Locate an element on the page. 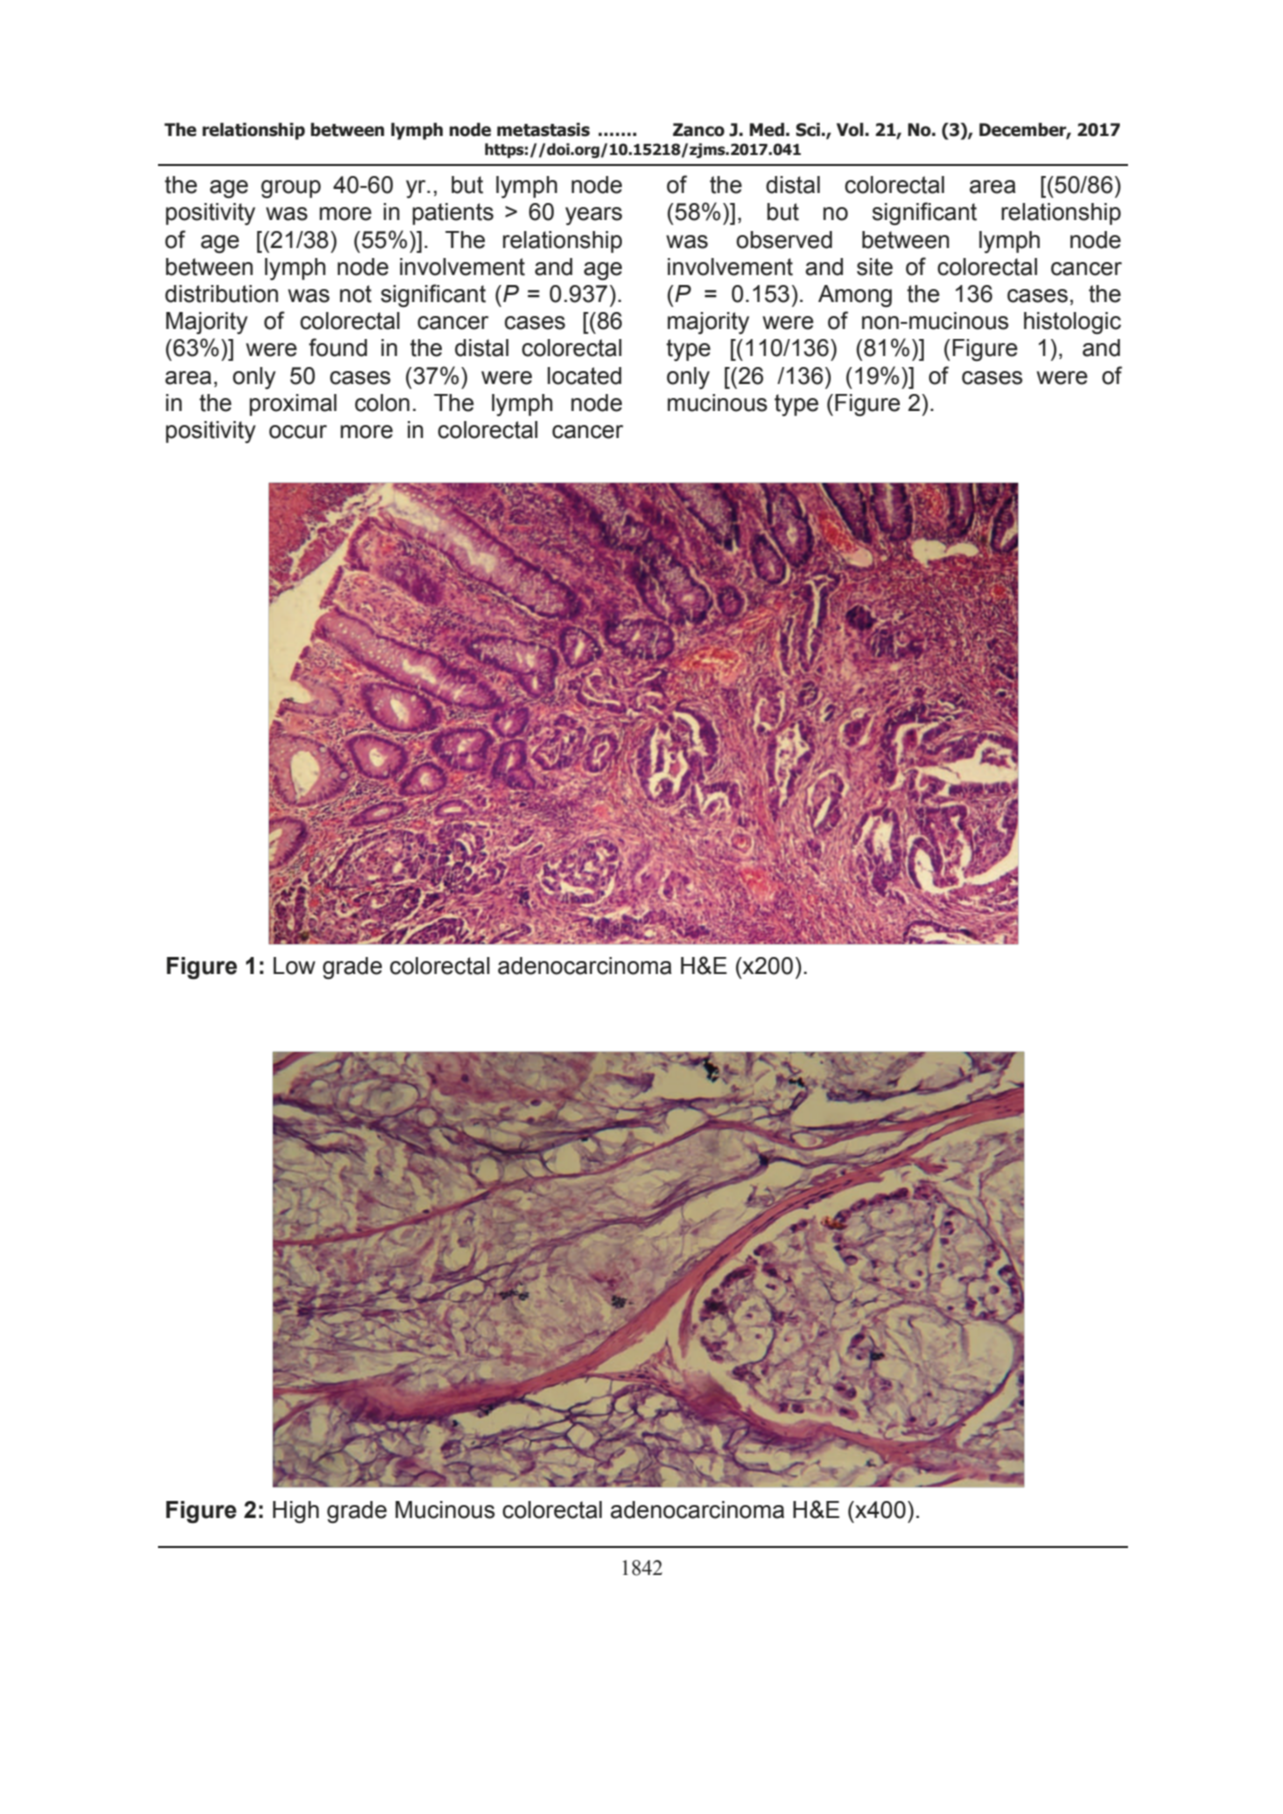 This document has height=1814, width=1283. distribution is located at coordinates (221, 294).
